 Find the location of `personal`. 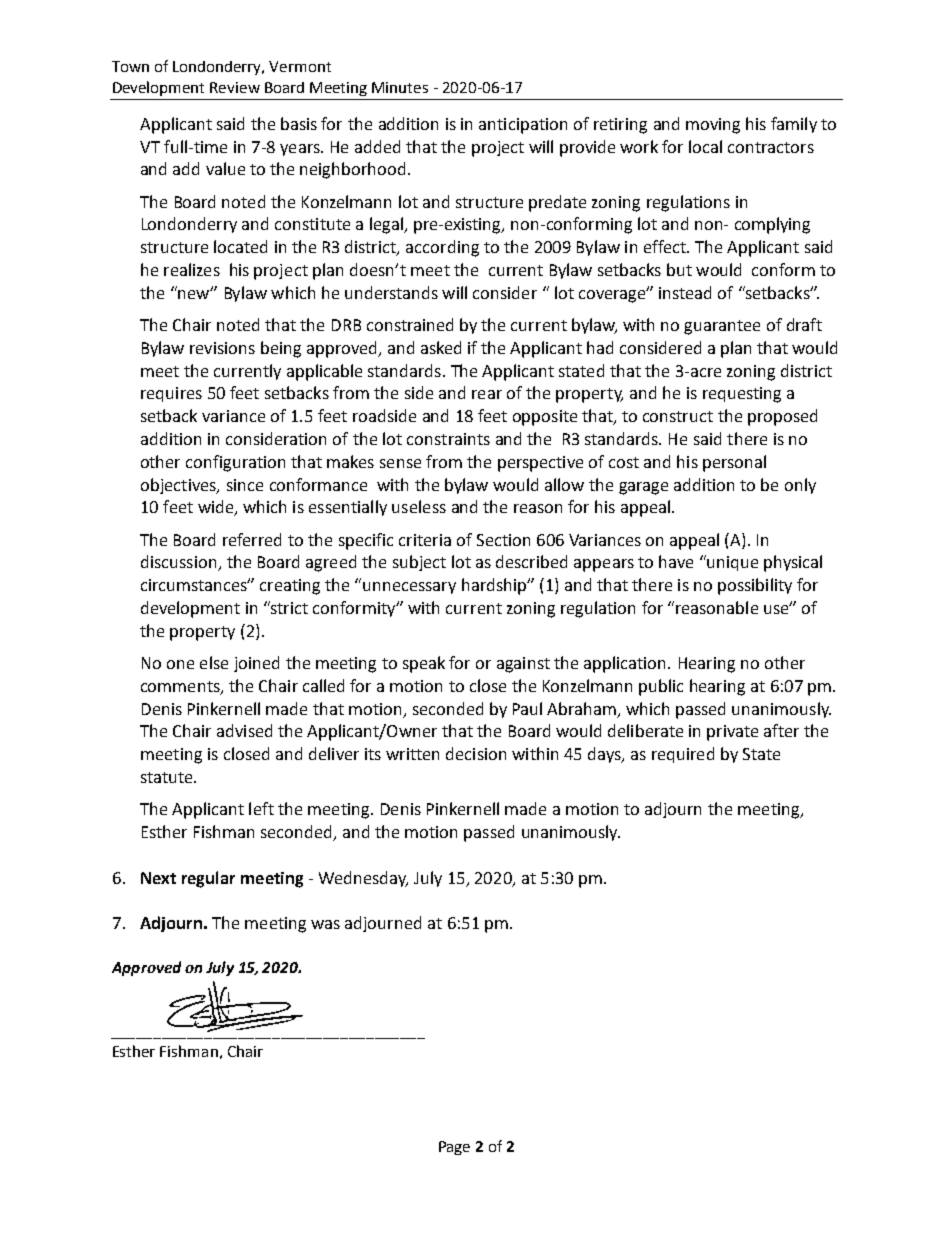

personal is located at coordinates (734, 463).
